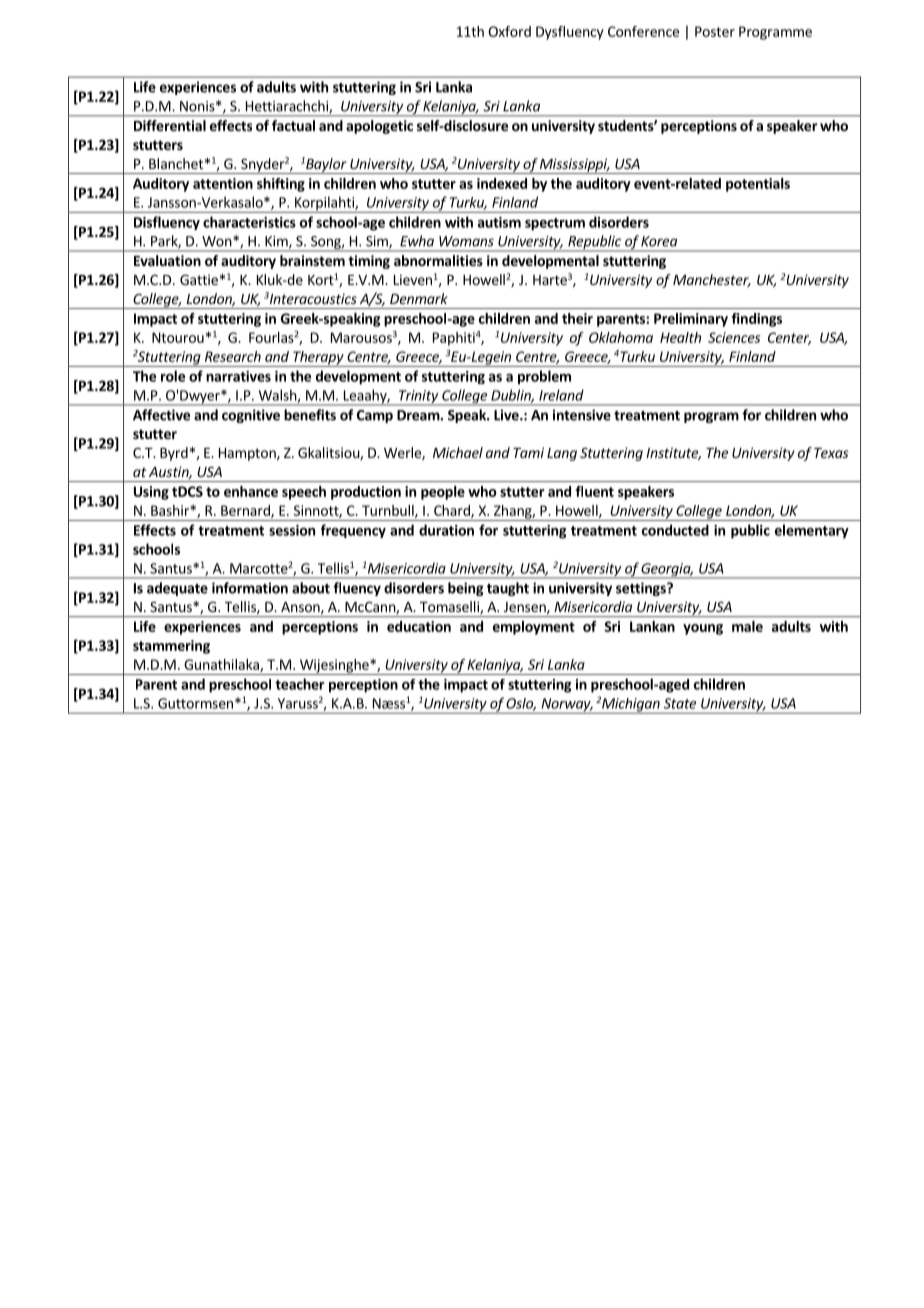 This document has width=924, height=1308. What do you see at coordinates (812, 531) in the document?
I see `elementary` at bounding box center [812, 531].
